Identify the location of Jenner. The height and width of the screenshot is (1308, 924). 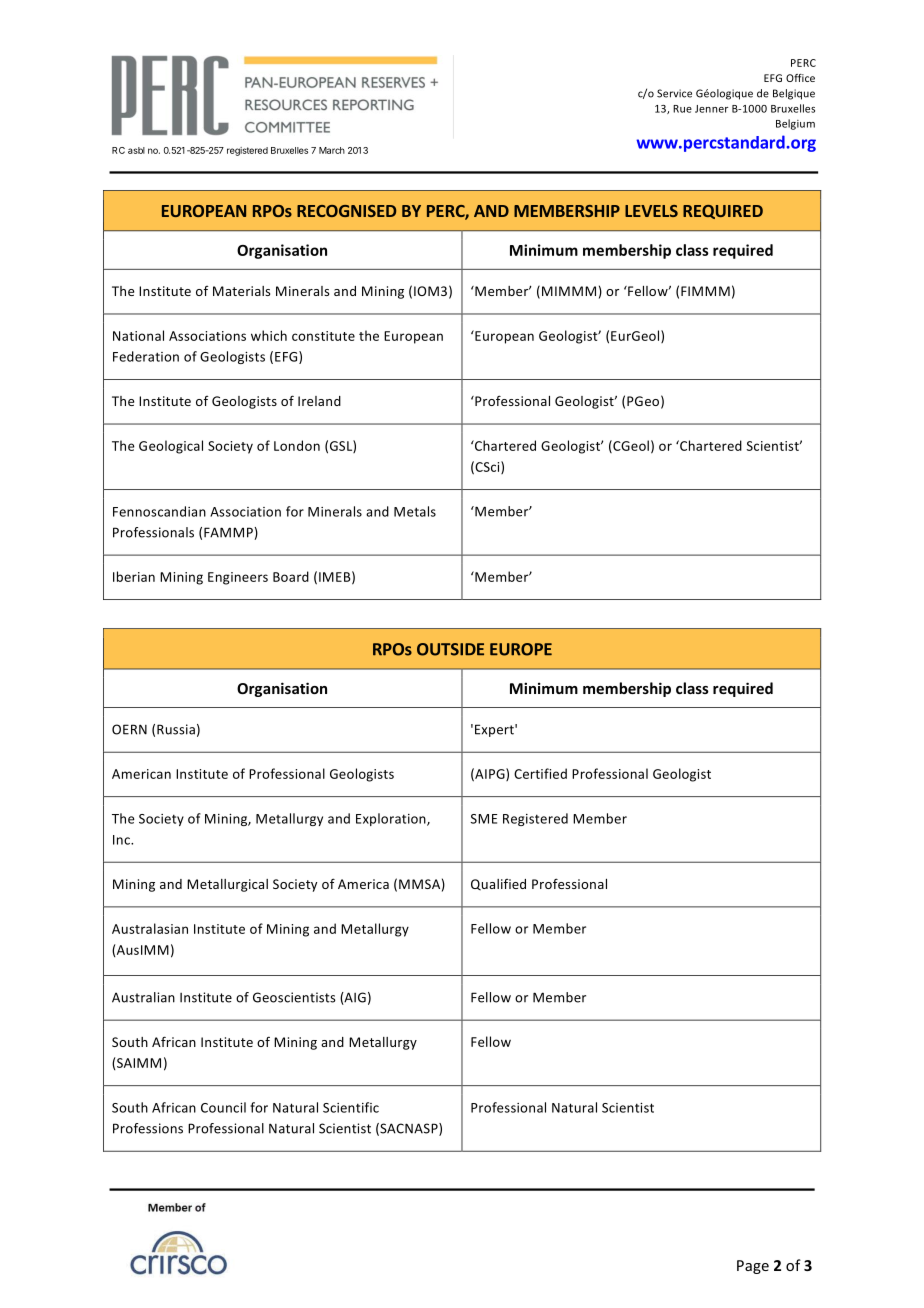
(711, 109).
